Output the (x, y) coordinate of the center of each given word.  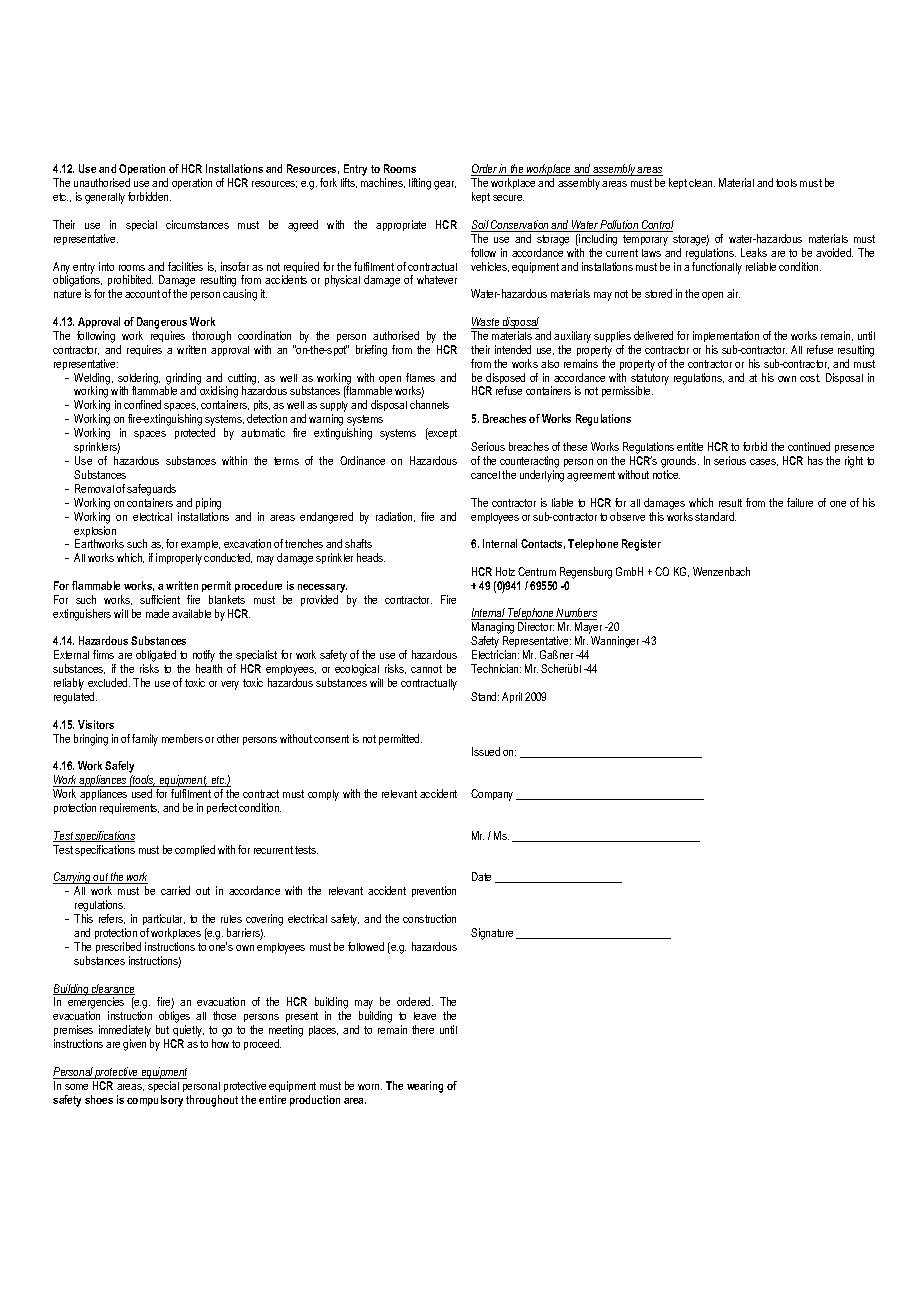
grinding (183, 380)
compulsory (155, 1101)
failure (800, 502)
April (512, 697)
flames (420, 377)
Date (481, 876)
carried (175, 890)
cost (810, 378)
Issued (486, 751)
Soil (481, 226)
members (182, 738)
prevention (434, 891)
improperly (179, 559)
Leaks (754, 252)
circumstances (197, 224)
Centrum (537, 571)
